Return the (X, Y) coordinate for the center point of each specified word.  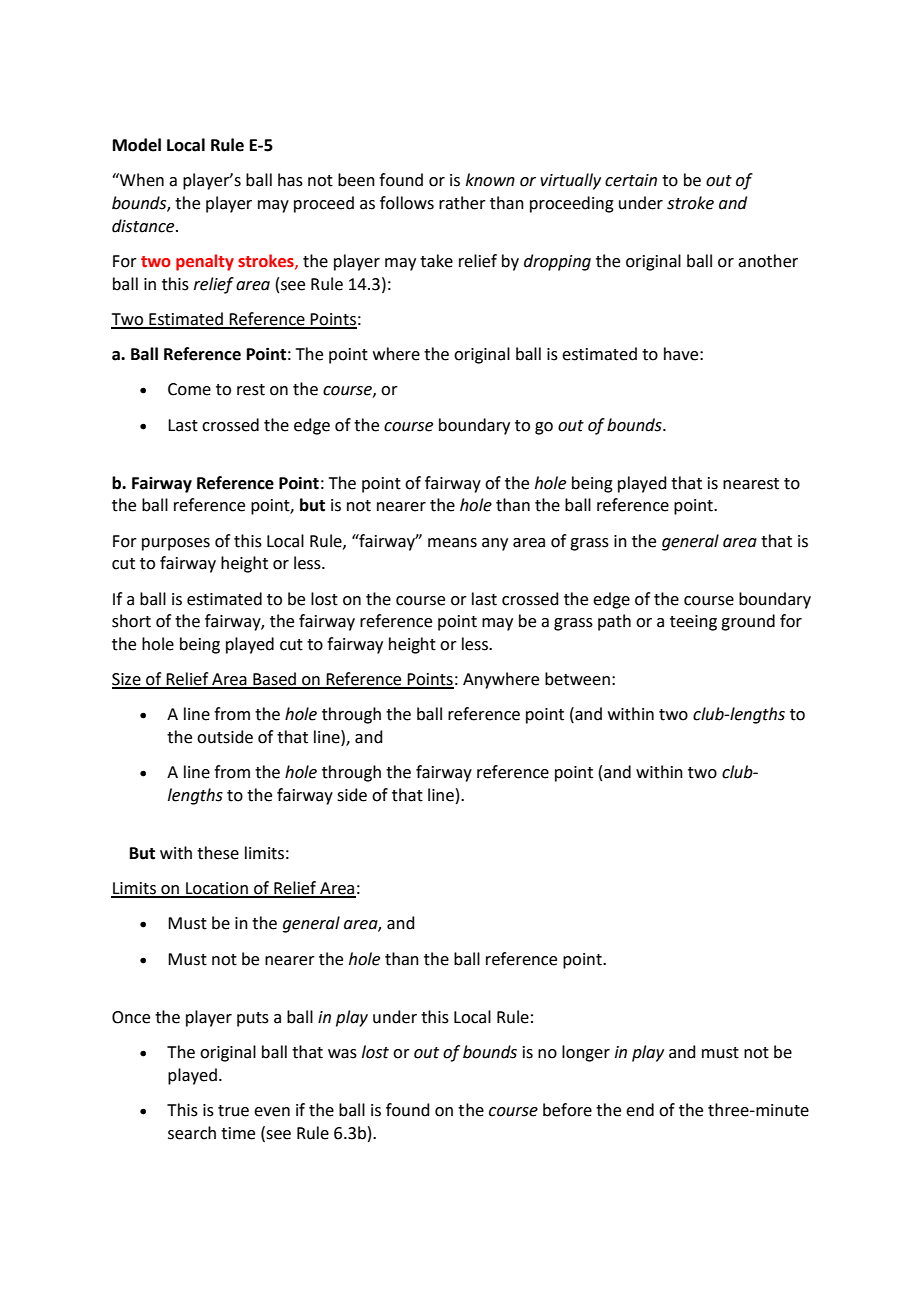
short (131, 621)
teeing (693, 623)
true (233, 1111)
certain (631, 180)
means (452, 543)
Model (137, 145)
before (567, 1110)
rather (462, 203)
